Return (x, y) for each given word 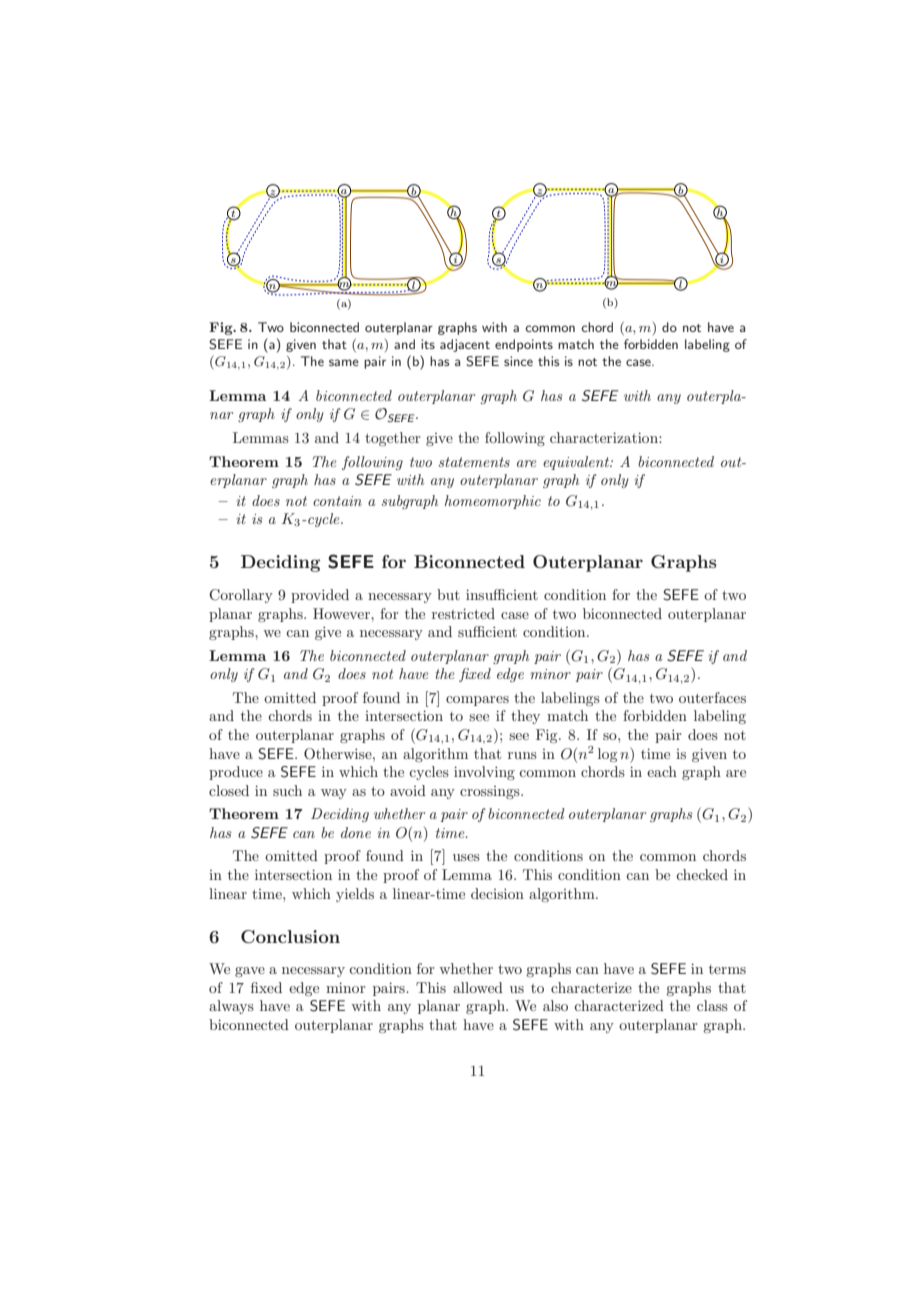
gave (250, 972)
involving (484, 773)
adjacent (465, 345)
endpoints (524, 345)
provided (320, 596)
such (287, 790)
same (344, 362)
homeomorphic (492, 502)
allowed (478, 987)
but (448, 594)
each (662, 771)
